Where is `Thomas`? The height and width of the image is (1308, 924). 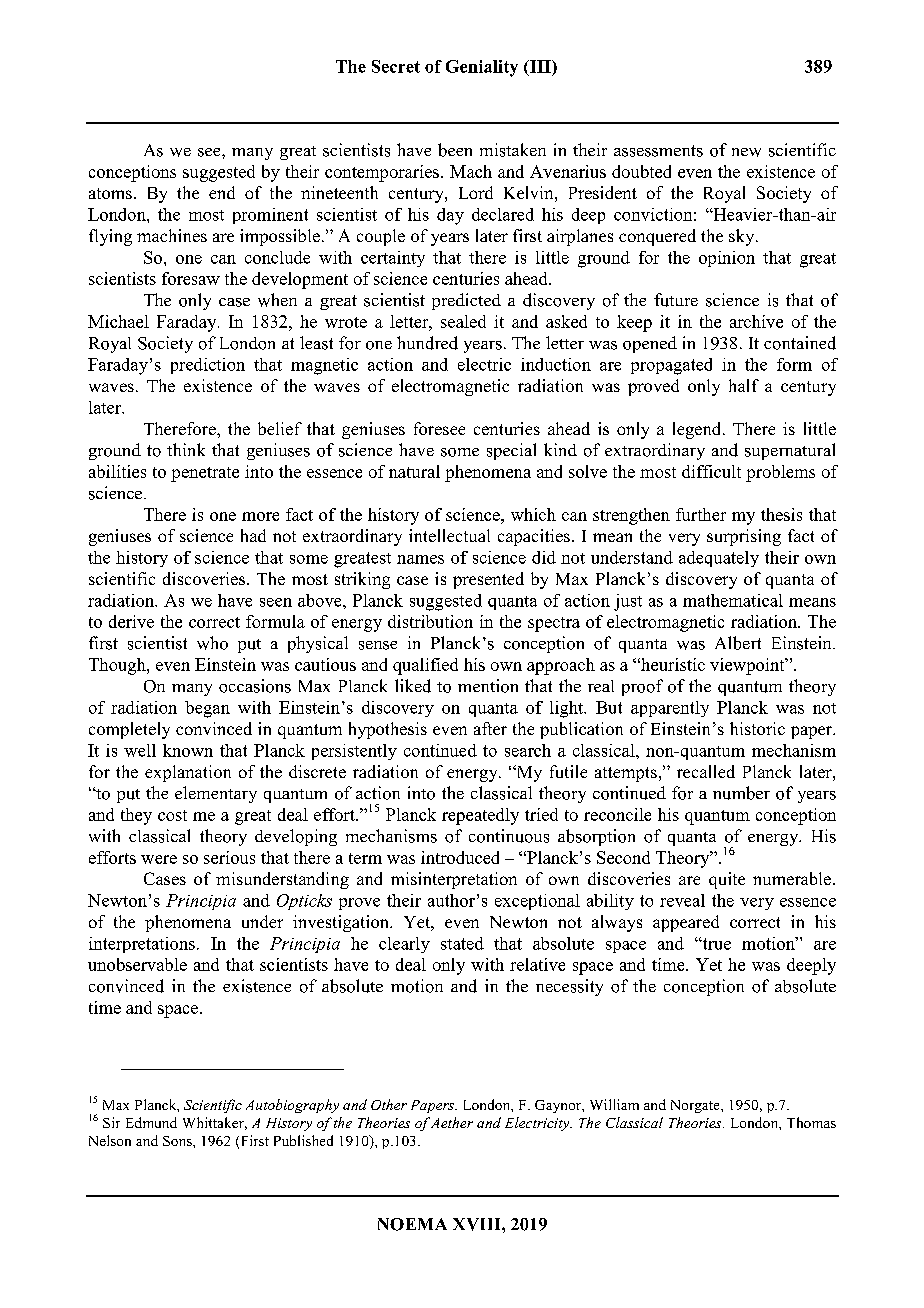 Thomas is located at coordinates (811, 1122).
